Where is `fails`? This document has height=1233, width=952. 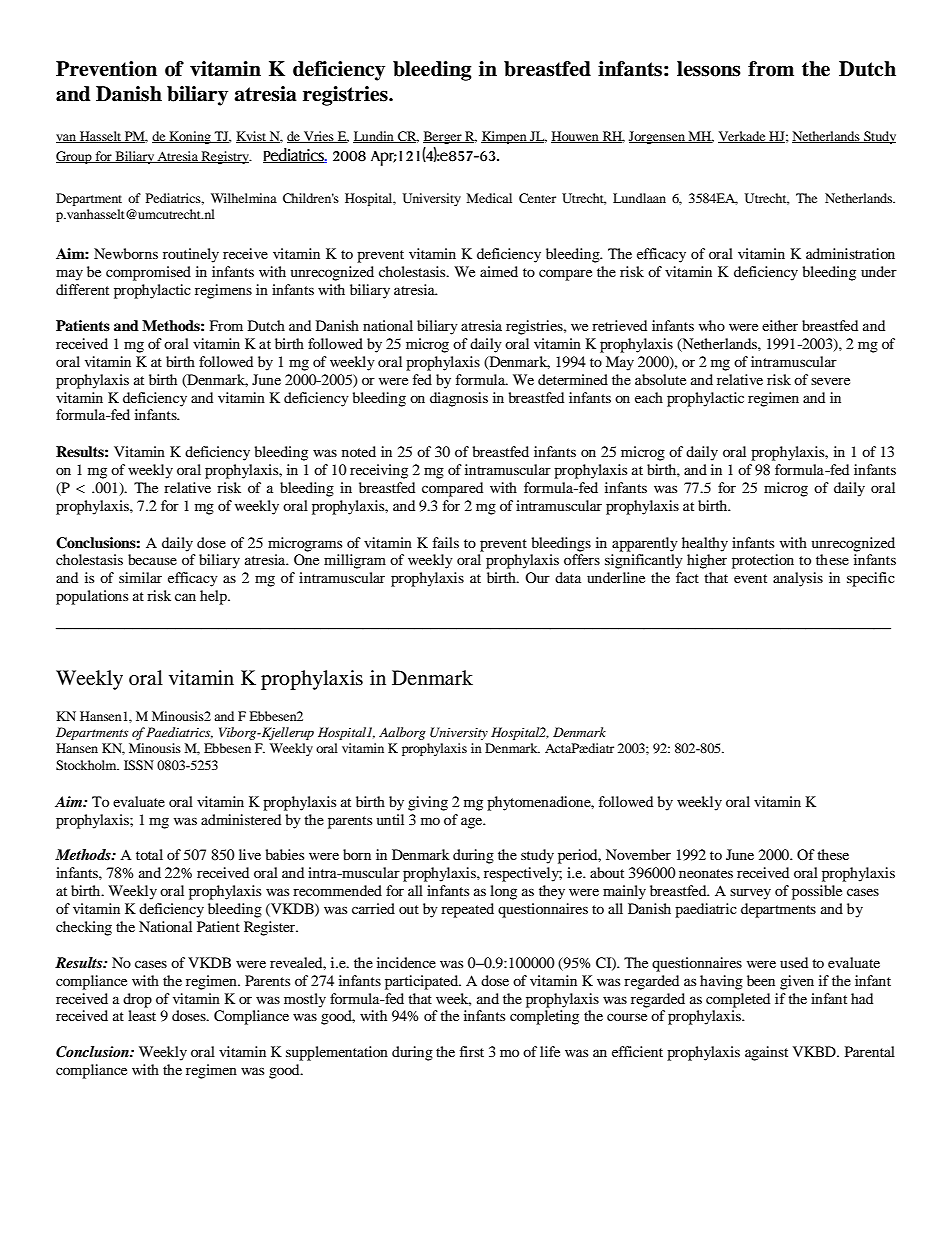
fails is located at coordinates (446, 542).
